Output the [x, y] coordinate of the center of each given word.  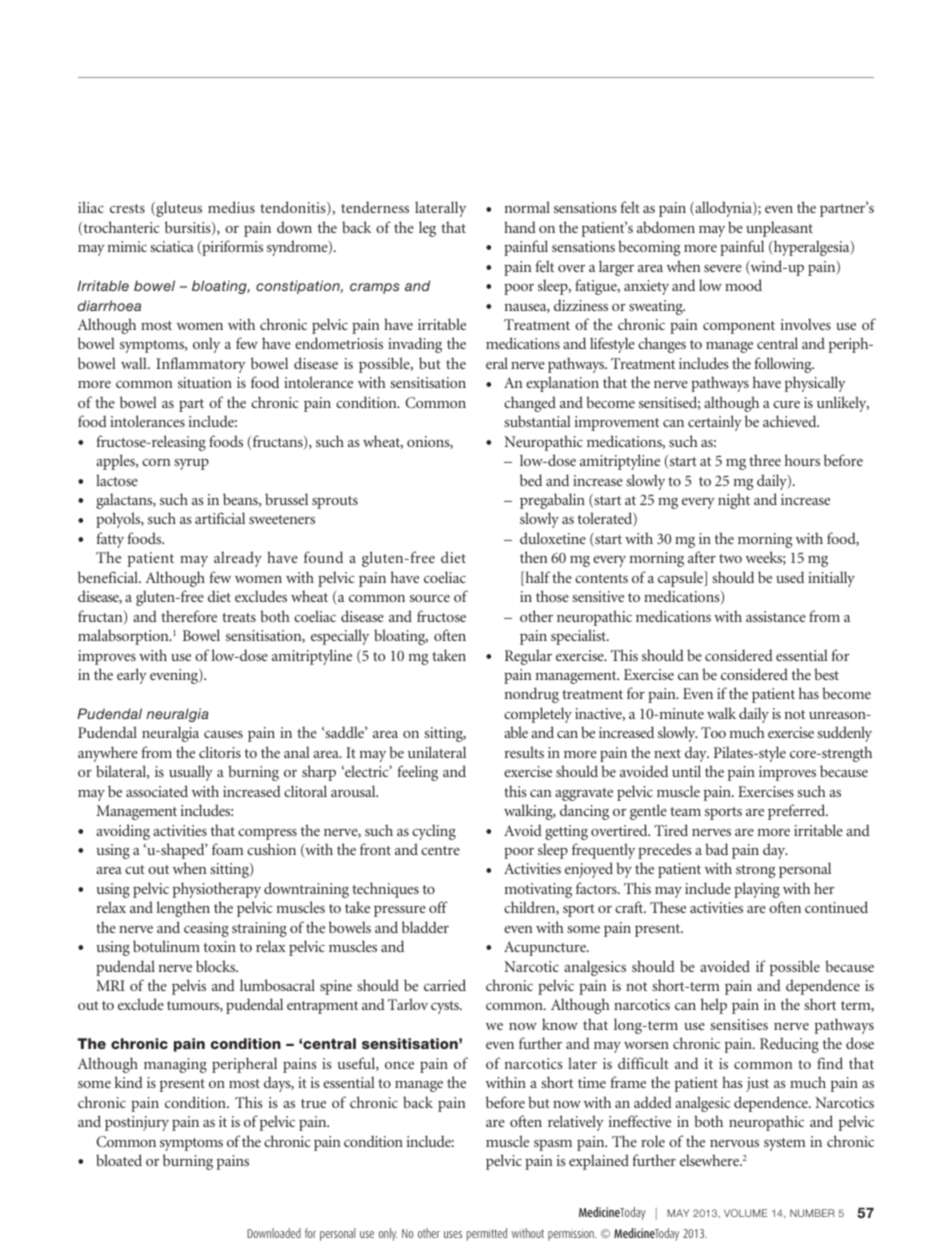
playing [757, 890]
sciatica [172, 246]
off [438, 907]
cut [135, 869]
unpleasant [779, 229]
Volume [745, 1213]
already [238, 559]
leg [427, 229]
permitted [487, 1234]
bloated [119, 1160]
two [730, 558]
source [430, 598]
